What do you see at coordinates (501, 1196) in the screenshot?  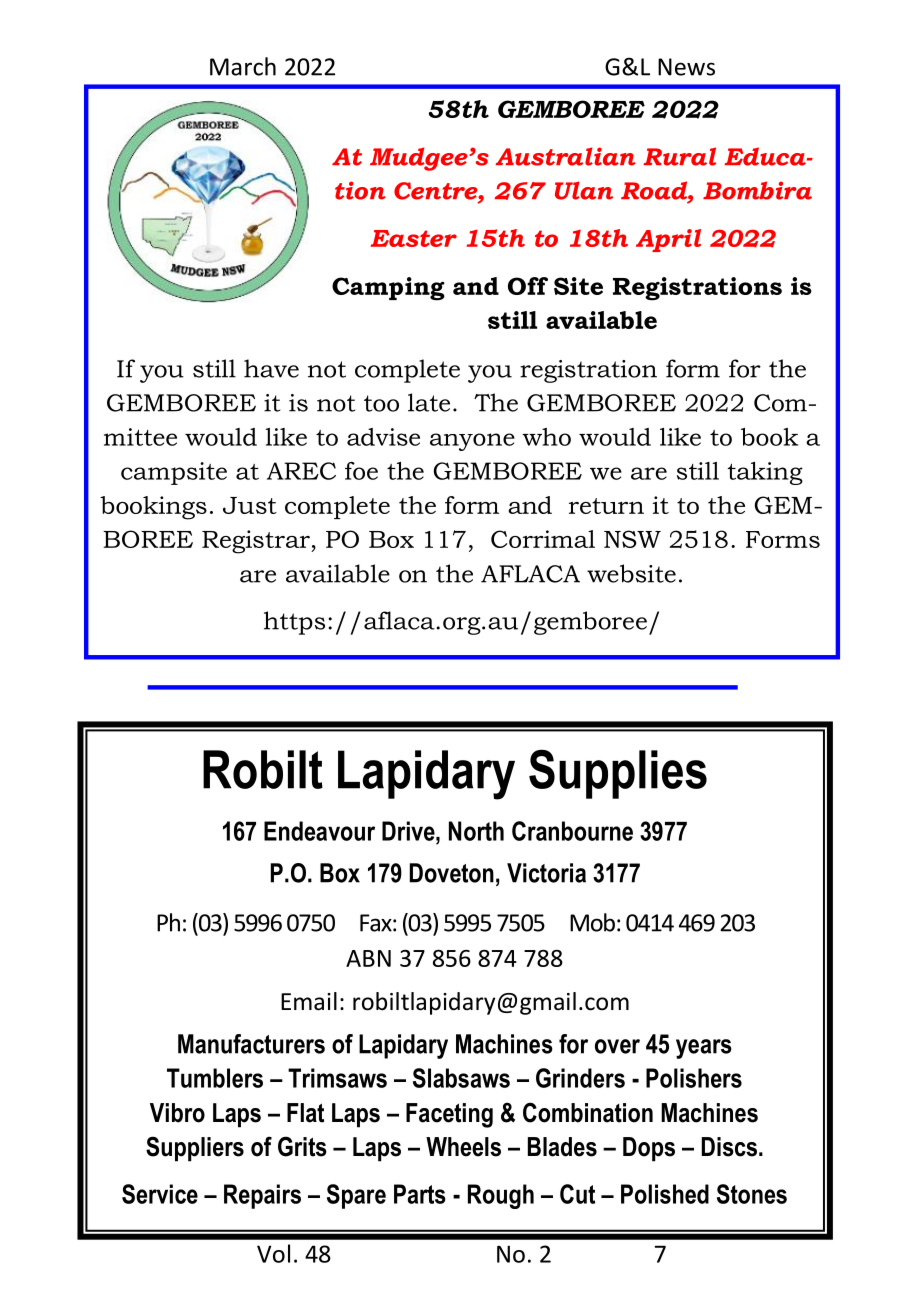 I see `Rough` at bounding box center [501, 1196].
